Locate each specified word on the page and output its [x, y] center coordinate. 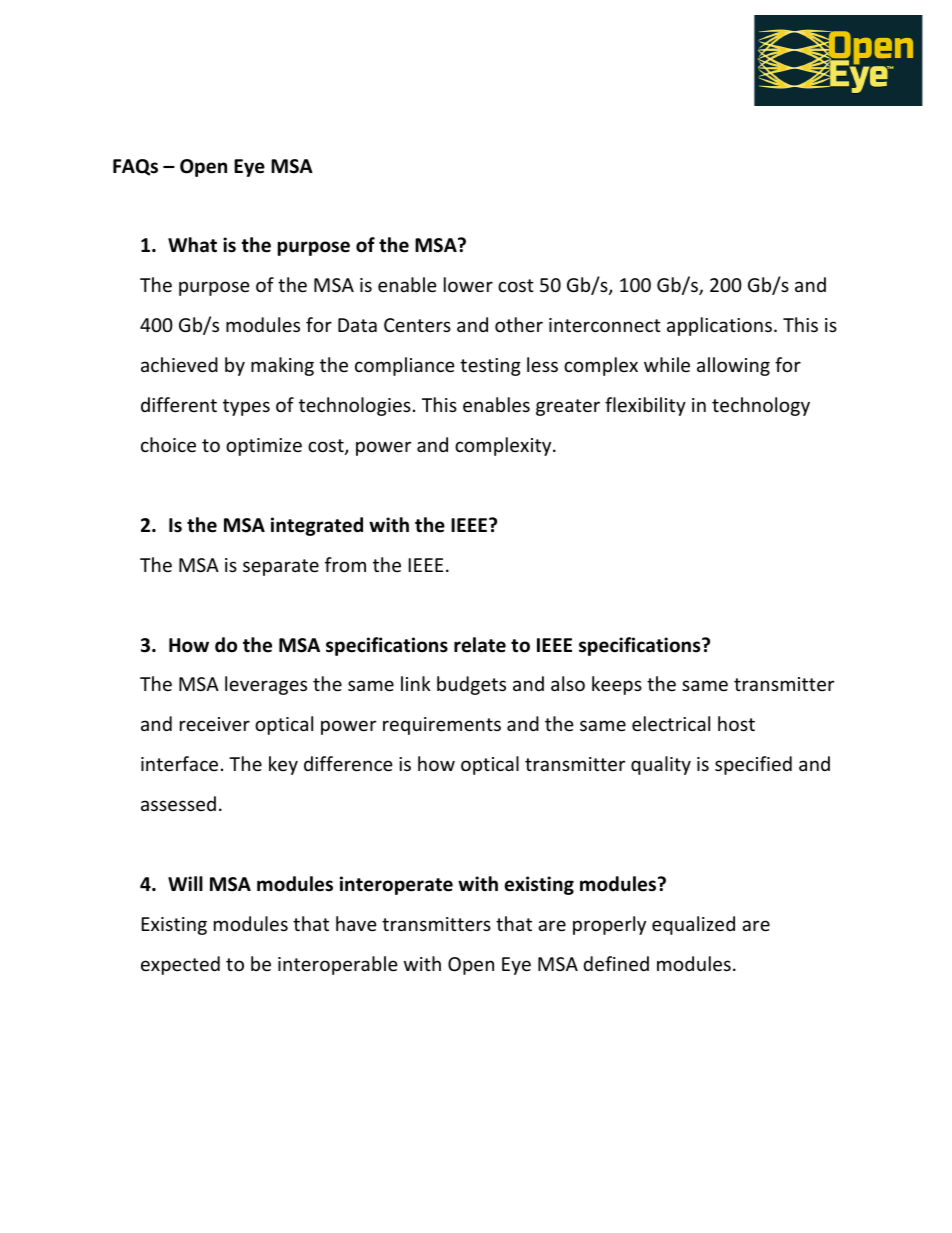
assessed [178, 803]
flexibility [645, 406]
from [345, 564]
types [246, 407]
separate [281, 567]
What [192, 245]
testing [490, 367]
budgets [471, 685]
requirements [442, 726]
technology [761, 406]
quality [661, 765]
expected [180, 965]
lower [468, 284]
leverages [266, 685]
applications [719, 326]
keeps [617, 685]
